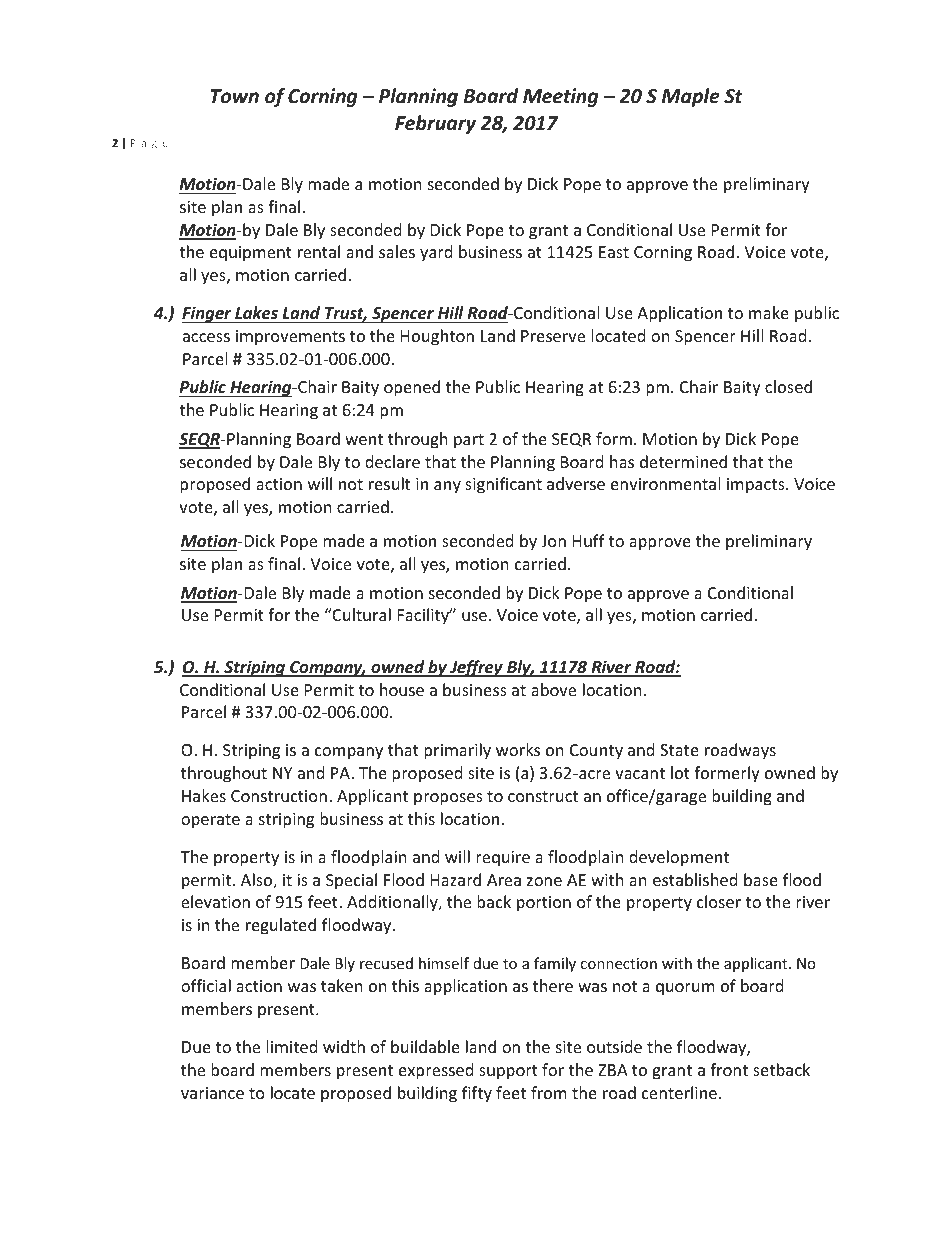 Image resolution: width=952 pixels, height=1233 pixels. What do you see at coordinates (291, 1046) in the screenshot?
I see `limited` at bounding box center [291, 1046].
